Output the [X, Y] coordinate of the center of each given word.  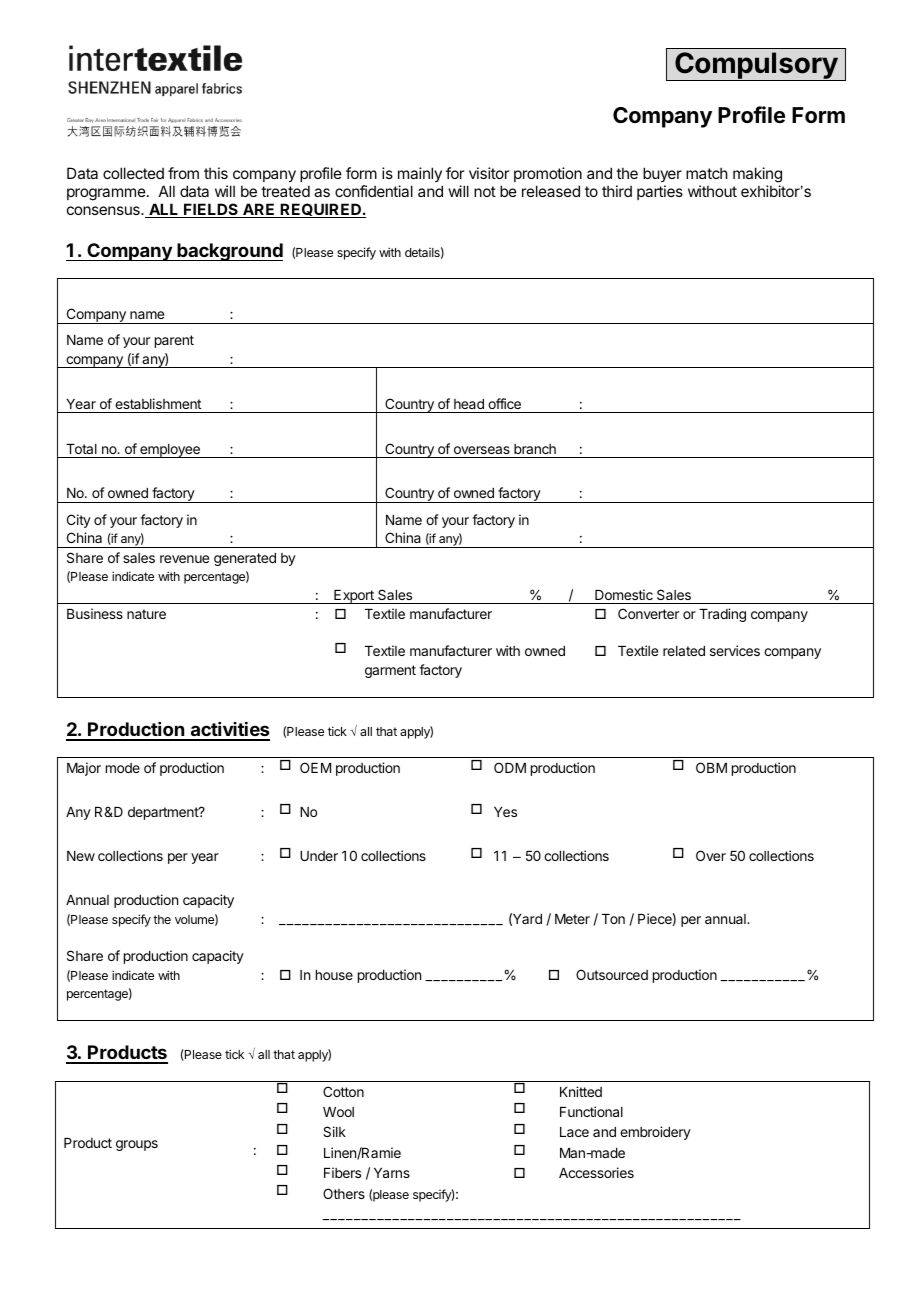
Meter [572, 919]
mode [123, 768]
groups [137, 1145]
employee [170, 451]
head [469, 404]
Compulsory [756, 66]
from [183, 173]
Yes [505, 812]
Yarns [392, 1173]
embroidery [655, 1133]
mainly [420, 174]
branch [535, 449]
